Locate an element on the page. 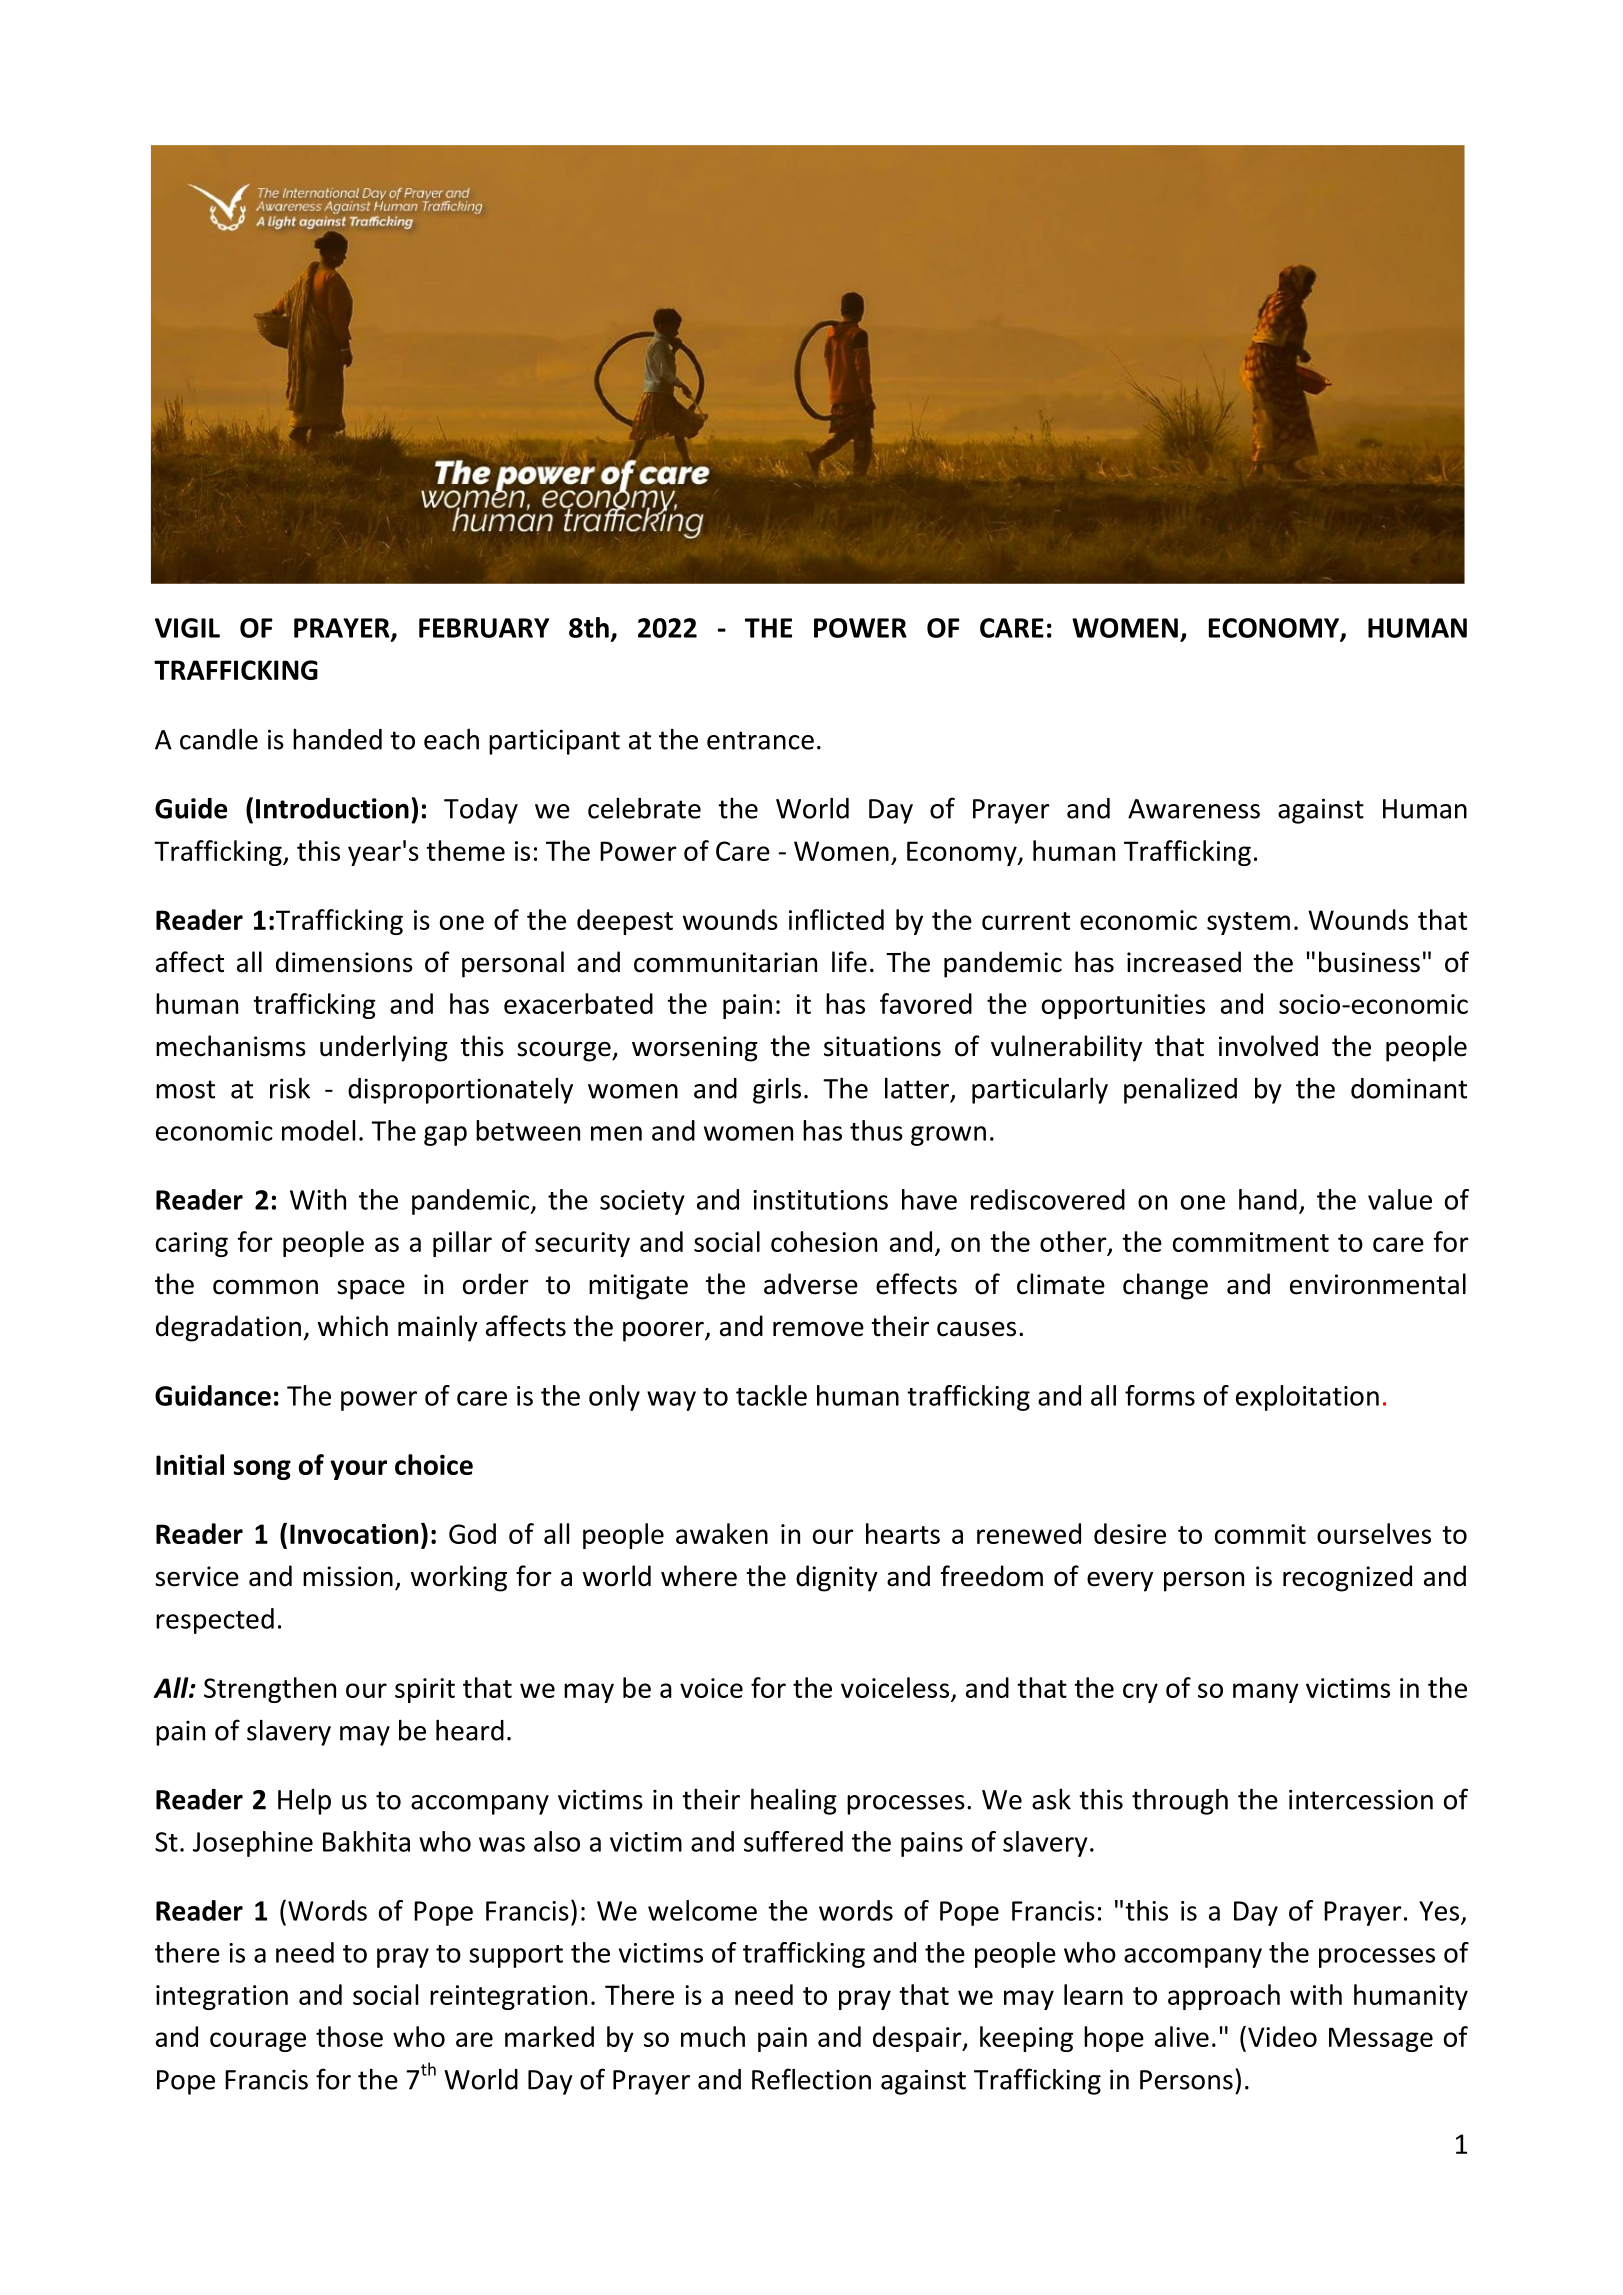 The width and height of the image is (1623, 2295). healing is located at coordinates (794, 1801).
